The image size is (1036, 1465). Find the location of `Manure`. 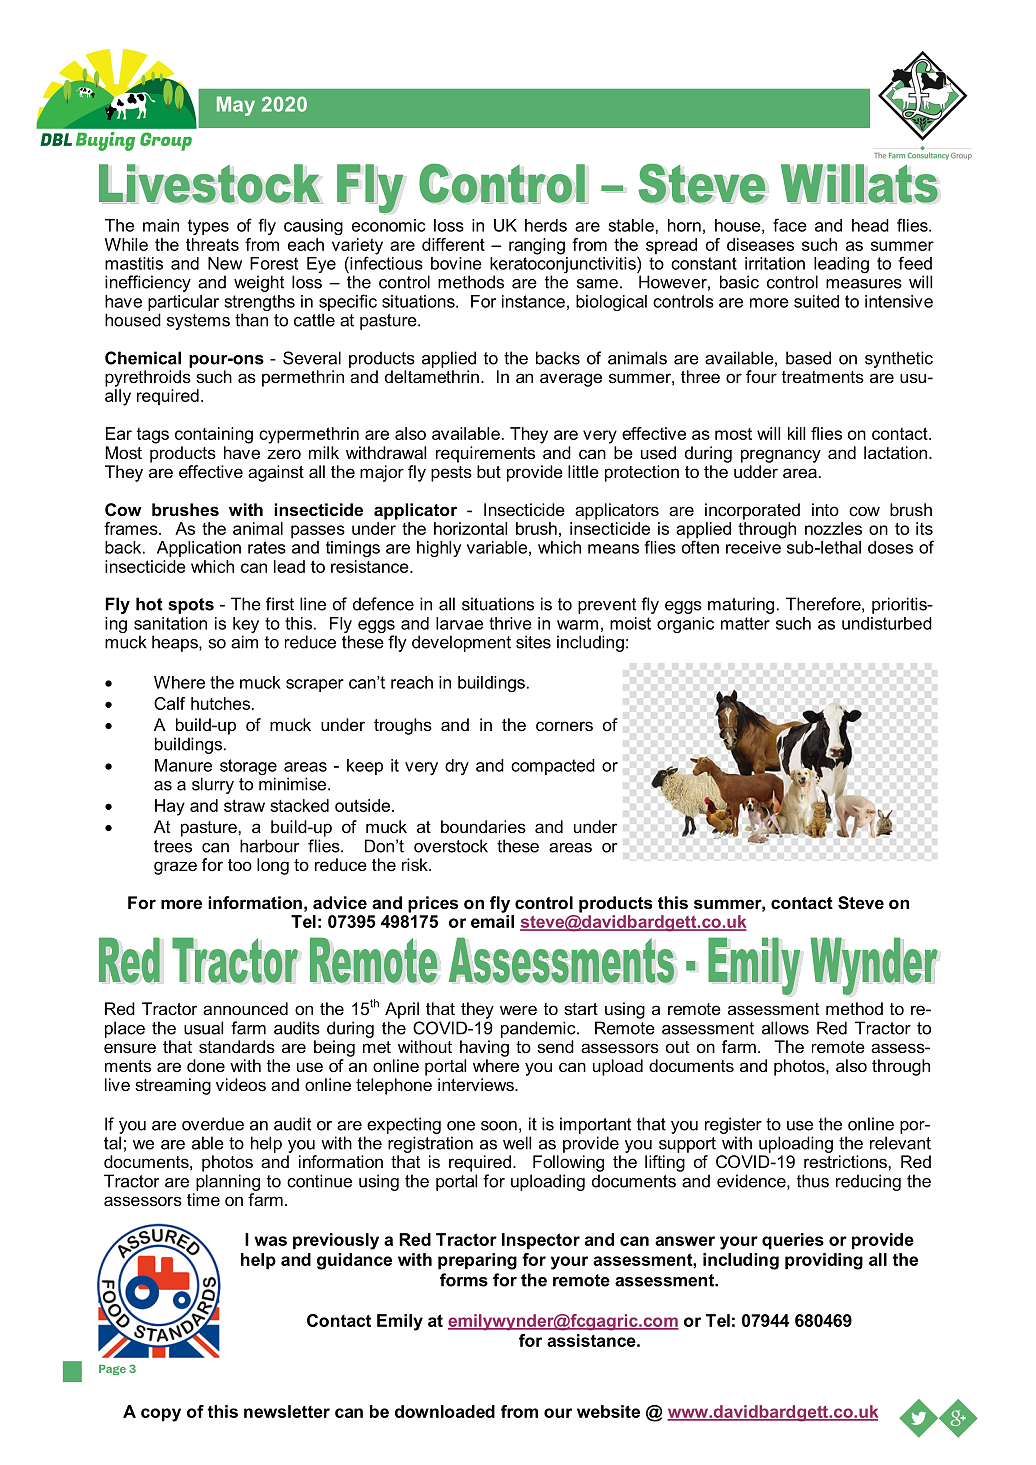

Manure is located at coordinates (183, 765).
